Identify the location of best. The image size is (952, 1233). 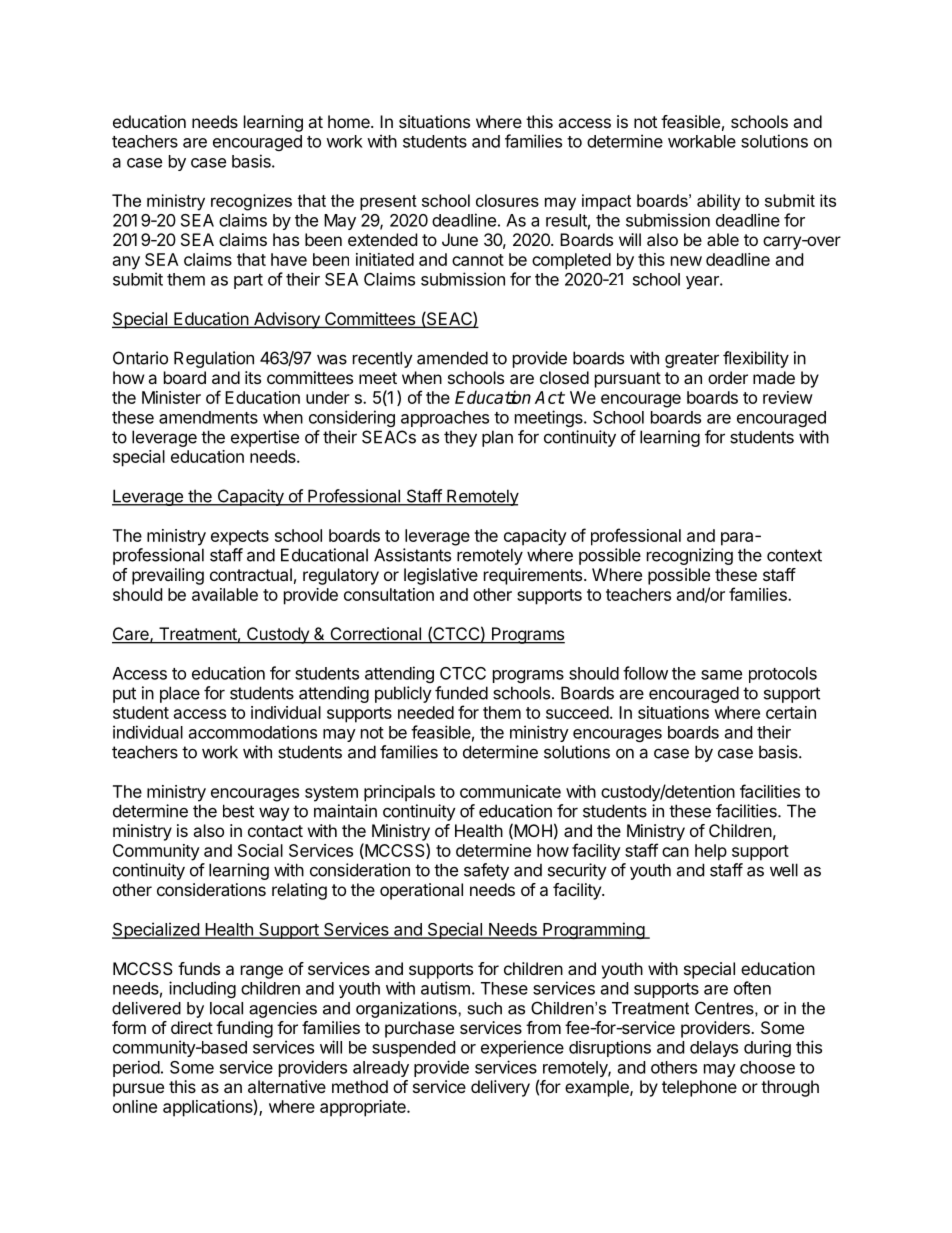
(238, 811).
